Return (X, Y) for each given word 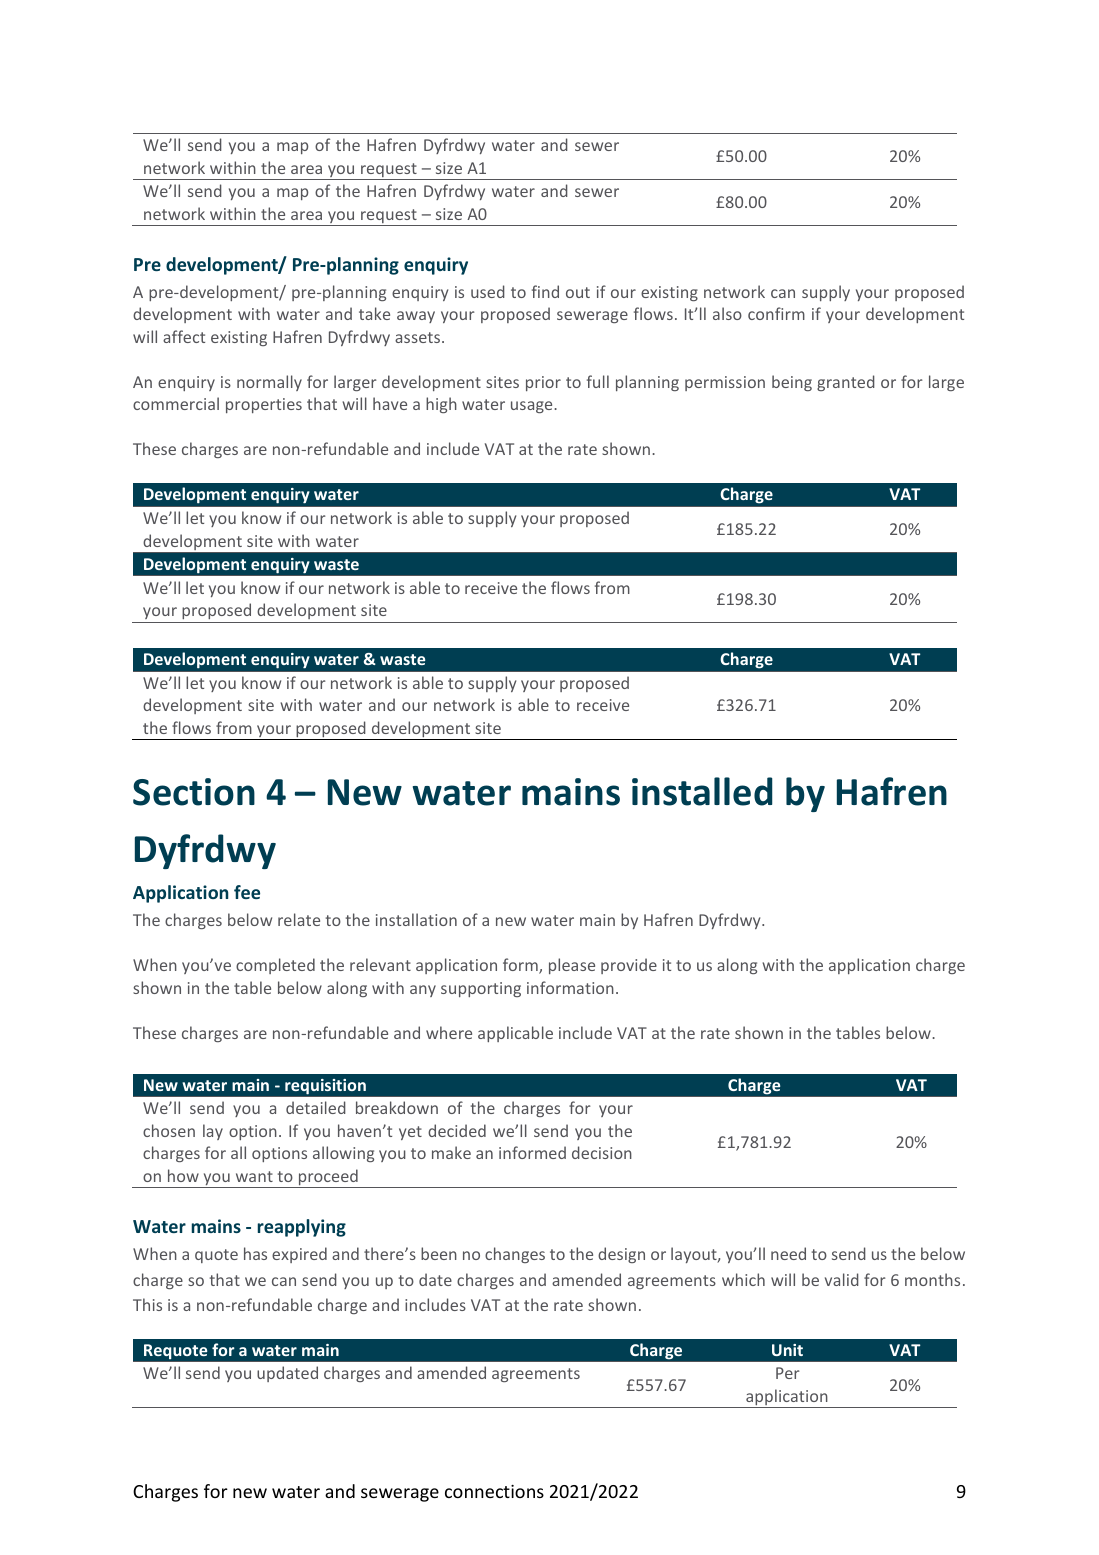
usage (533, 407)
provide (629, 966)
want (254, 1176)
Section (194, 792)
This (147, 1304)
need (788, 1253)
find (545, 291)
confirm (776, 313)
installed (702, 791)
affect (184, 336)
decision (602, 1152)
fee (247, 892)
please (572, 966)
